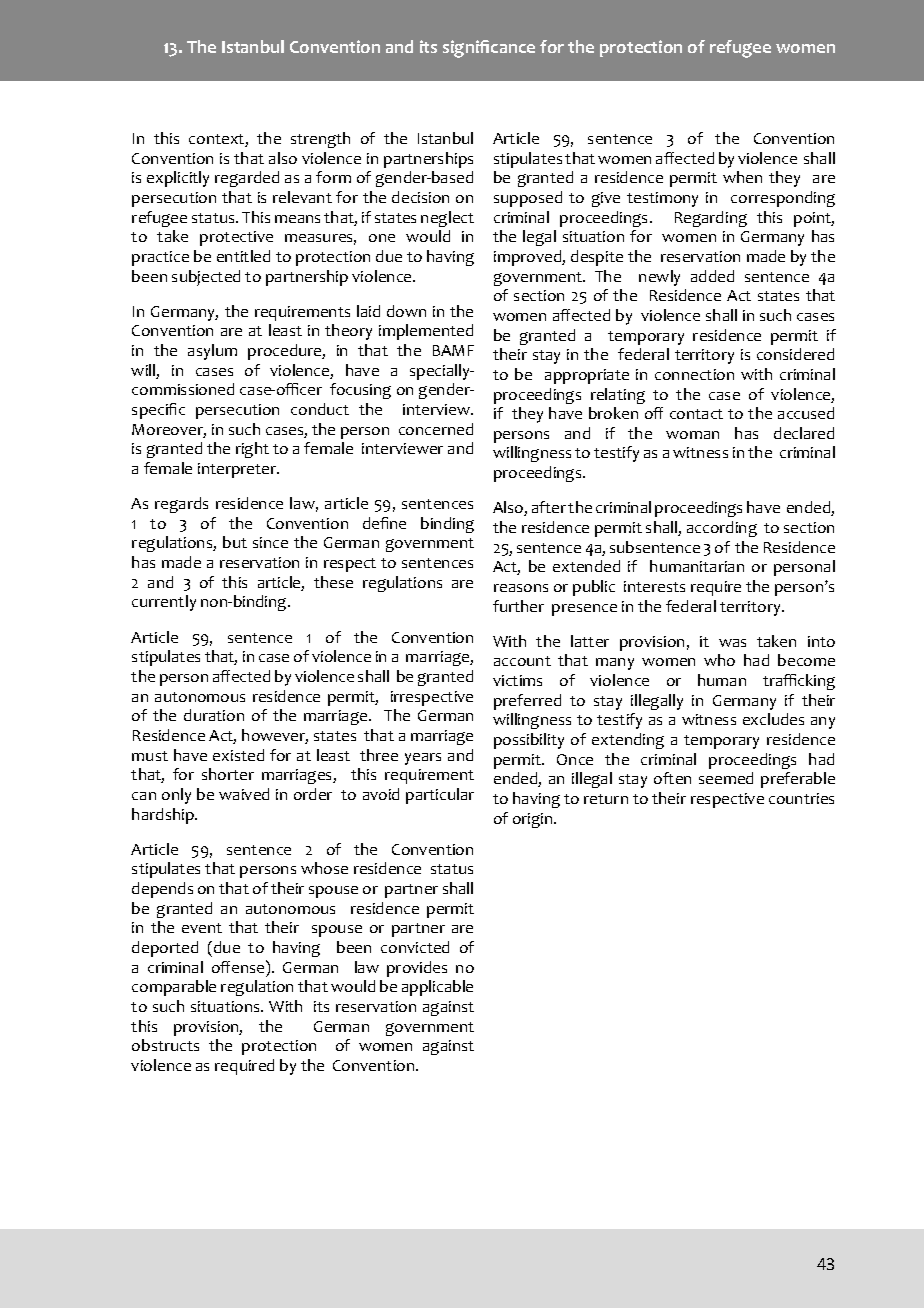 This screenshot has width=924, height=1308. What do you see at coordinates (732, 643) in the screenshot?
I see `was` at bounding box center [732, 643].
